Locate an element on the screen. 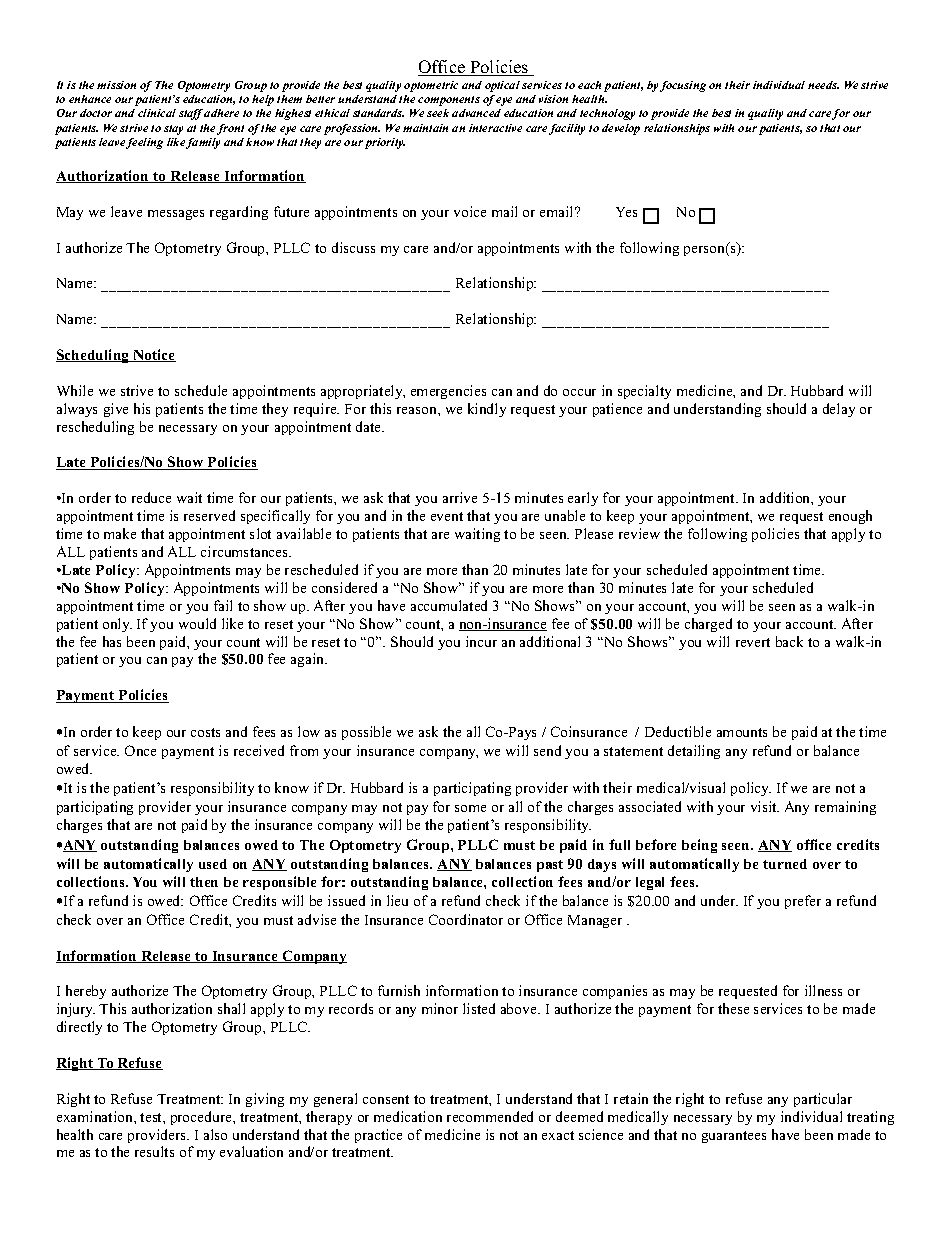 This screenshot has width=952, height=1233. recommended is located at coordinates (490, 1116).
